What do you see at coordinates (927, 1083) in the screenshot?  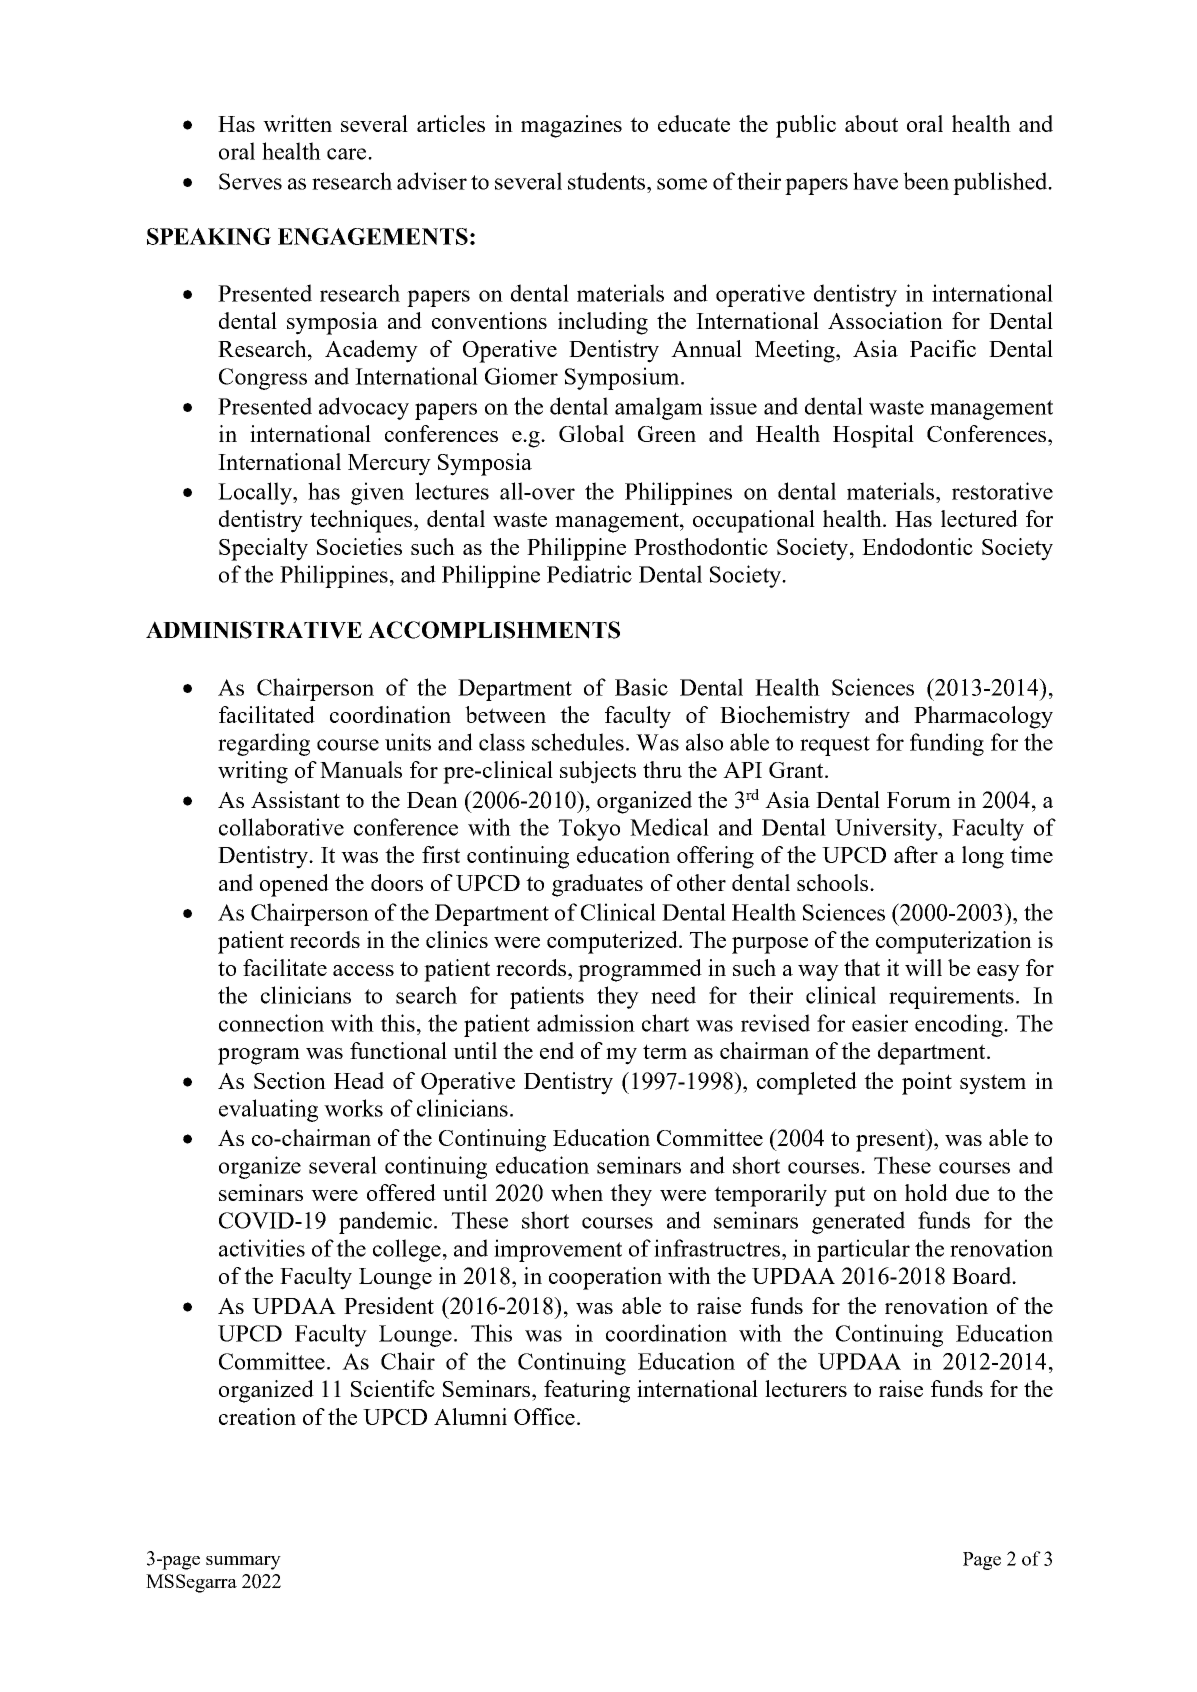 I see `point` at bounding box center [927, 1083].
